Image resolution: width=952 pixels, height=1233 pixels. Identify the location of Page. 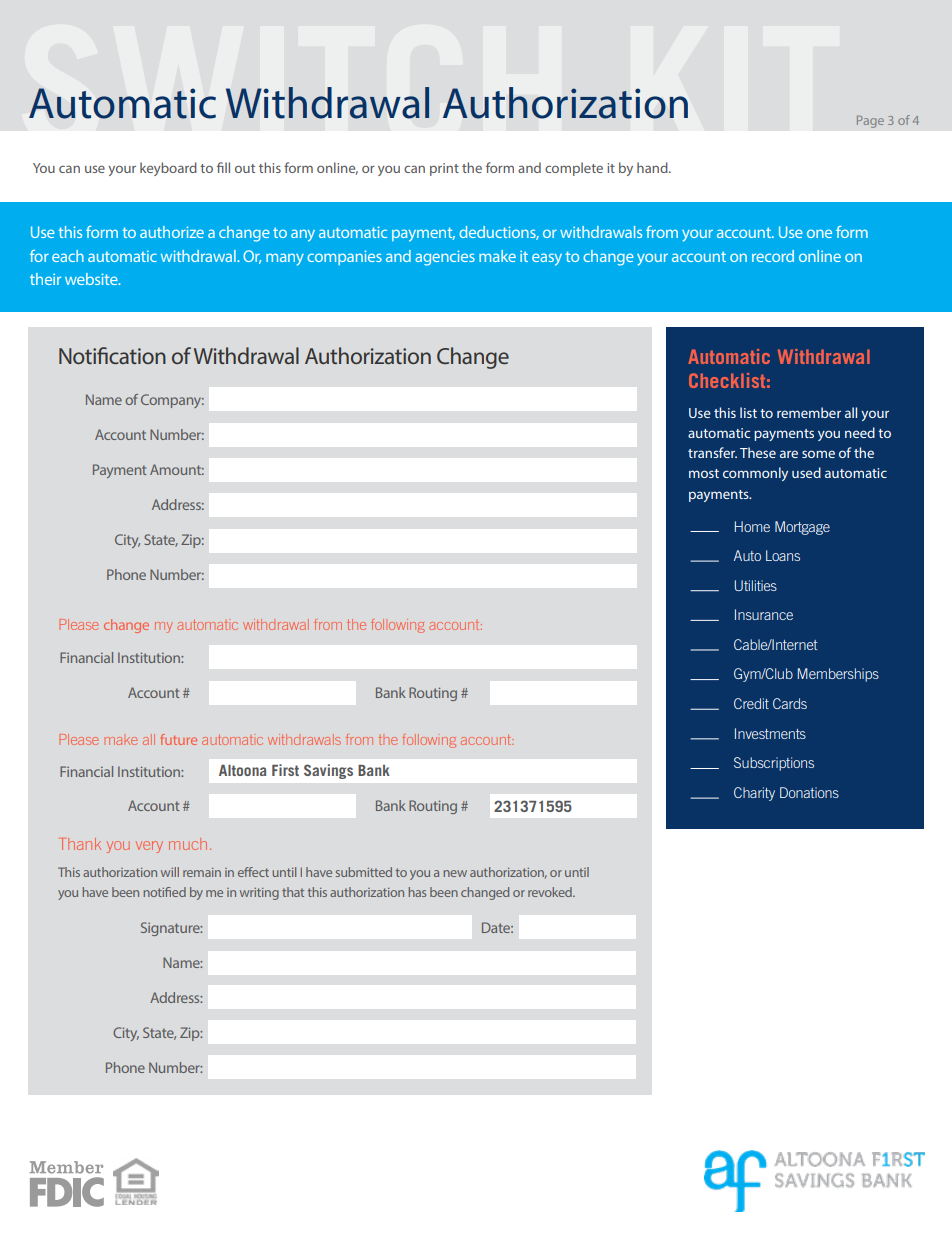
(870, 122).
